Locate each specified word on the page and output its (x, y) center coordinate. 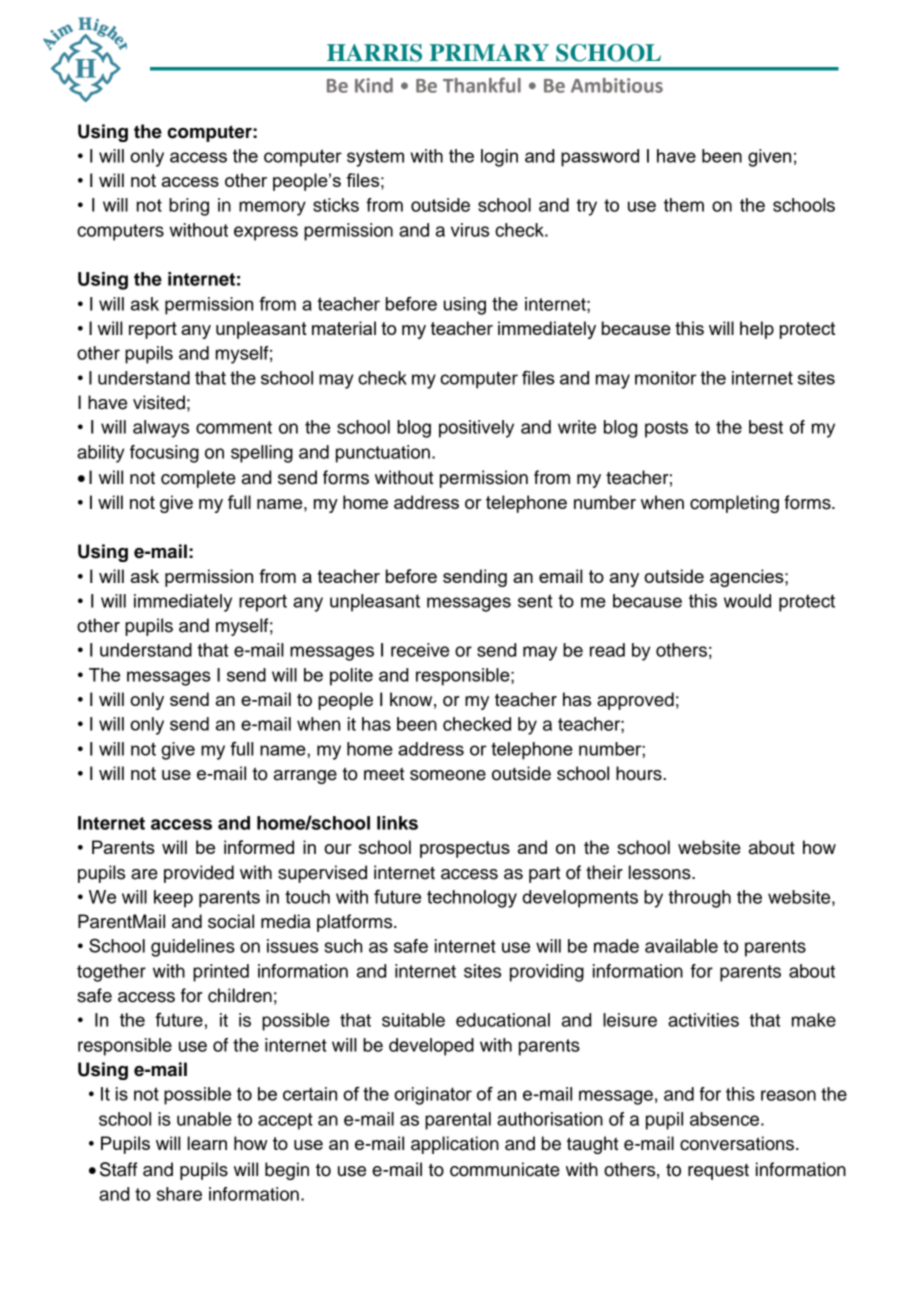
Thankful (482, 85)
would (747, 601)
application (455, 1145)
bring (189, 207)
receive (420, 650)
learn (207, 1143)
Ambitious (617, 85)
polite (351, 677)
